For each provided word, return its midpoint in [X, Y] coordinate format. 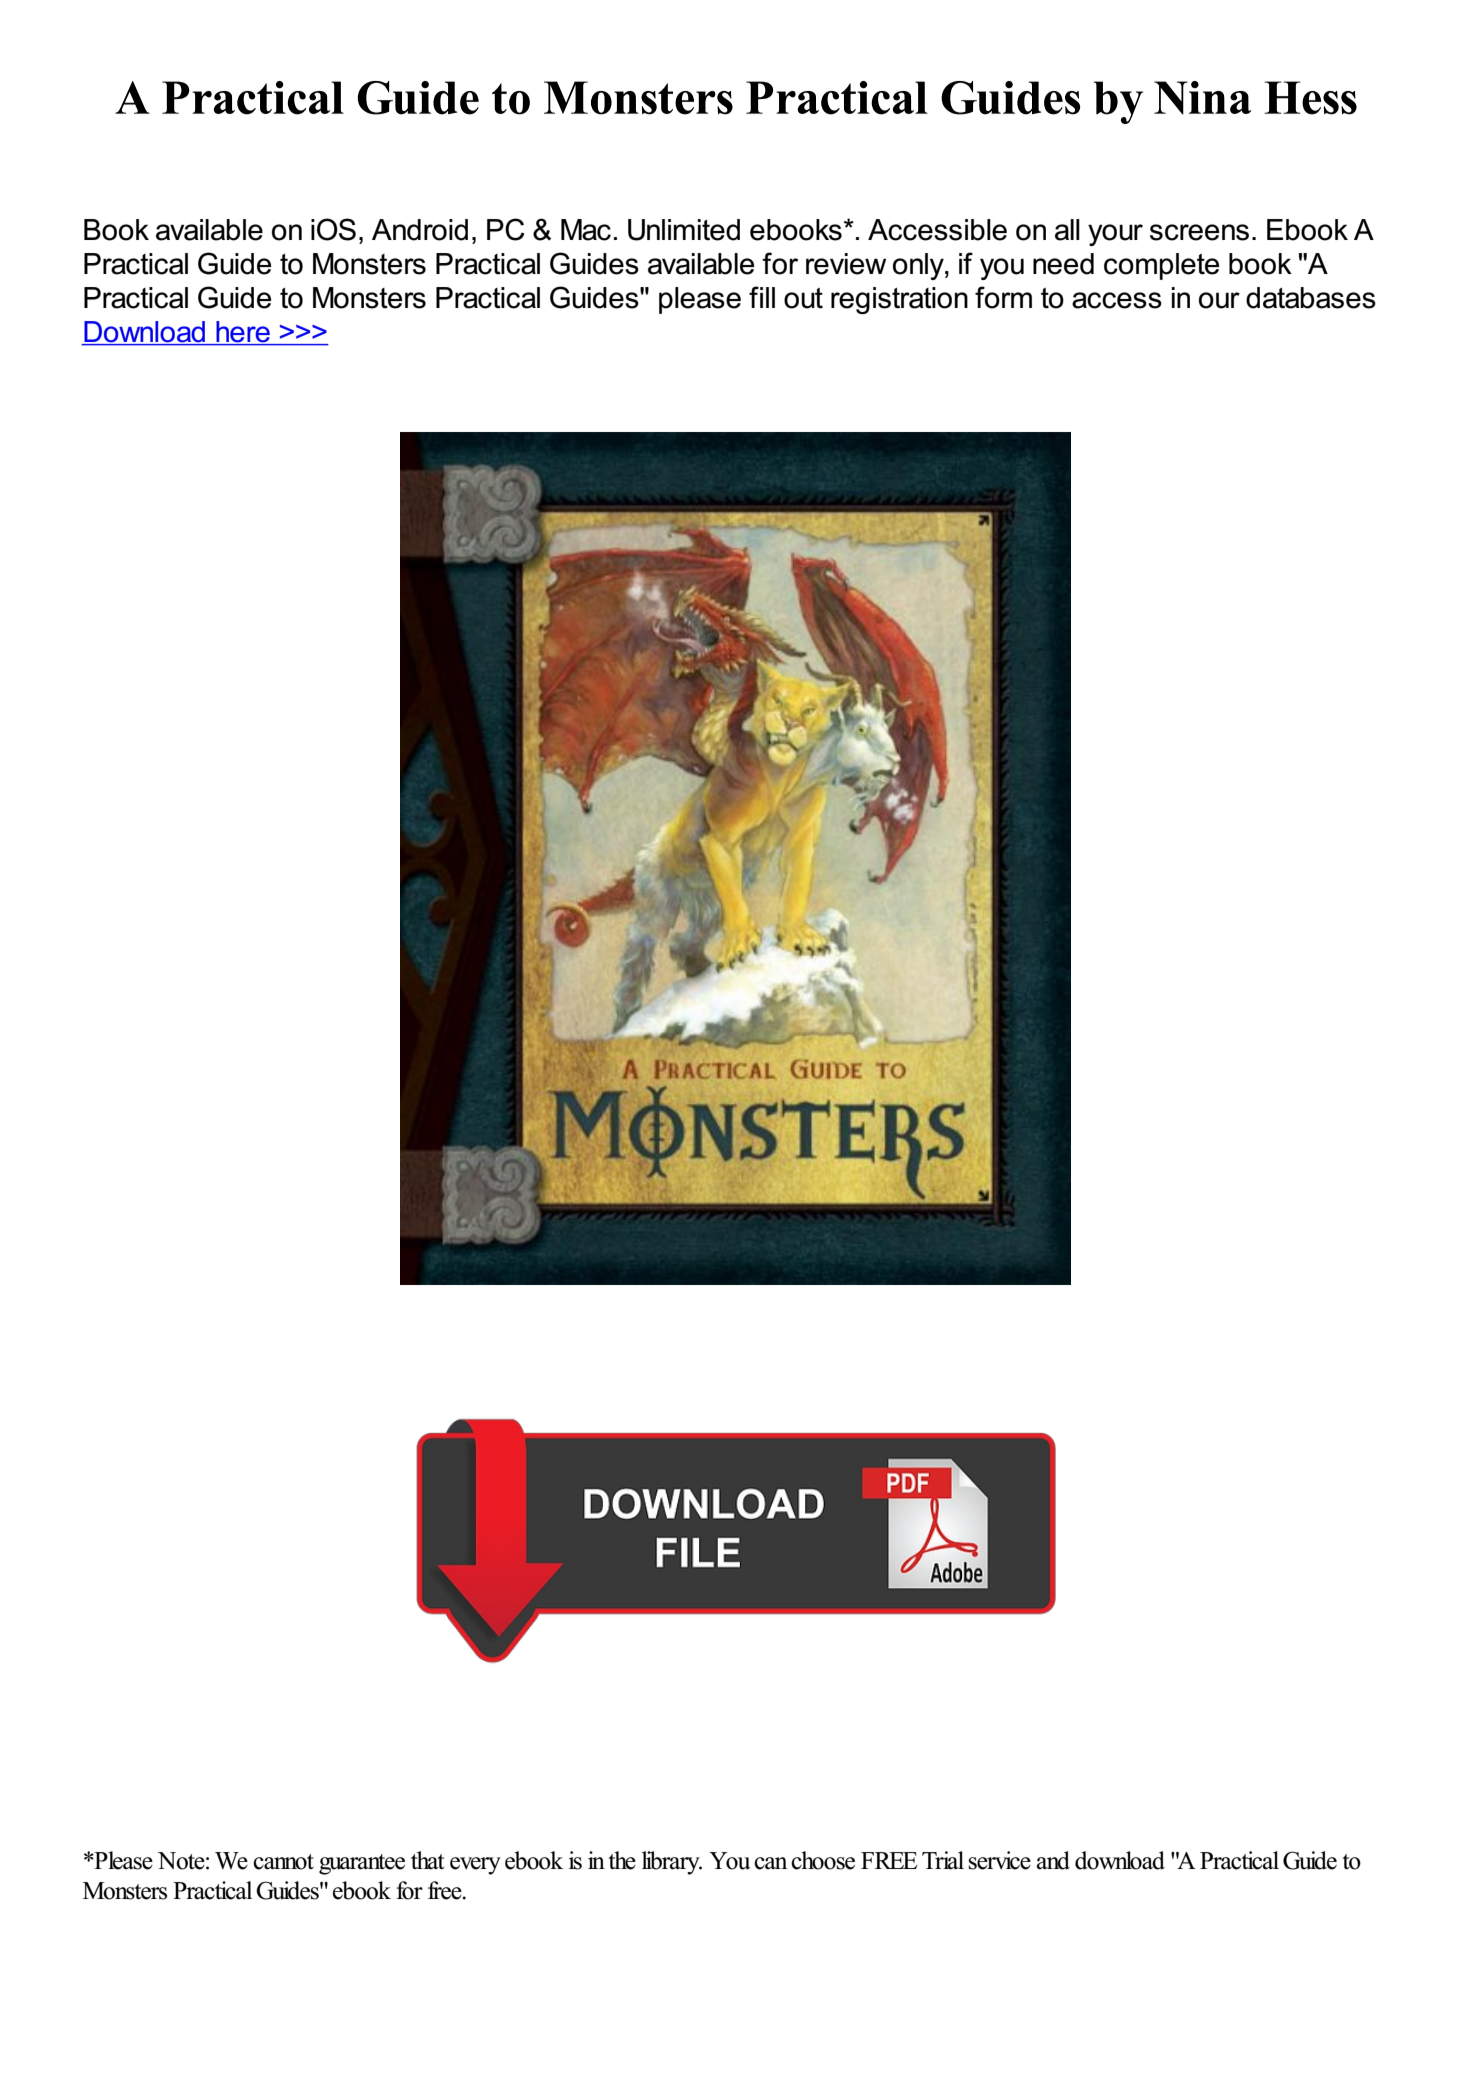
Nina [1202, 98]
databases [1311, 298]
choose [823, 1860]
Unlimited [684, 230]
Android [420, 230]
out [803, 298]
